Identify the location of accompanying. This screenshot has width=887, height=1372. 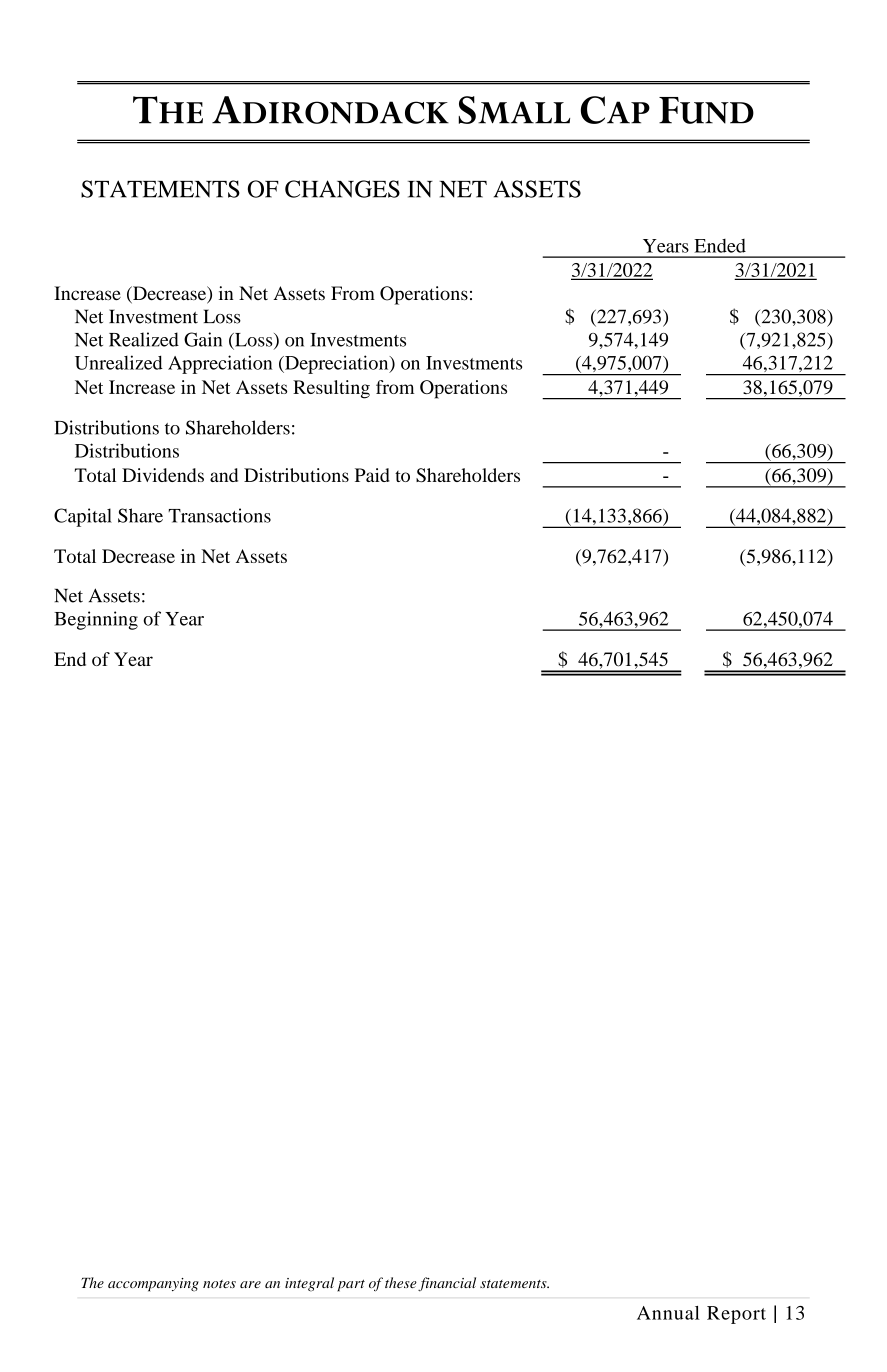
(153, 1285).
